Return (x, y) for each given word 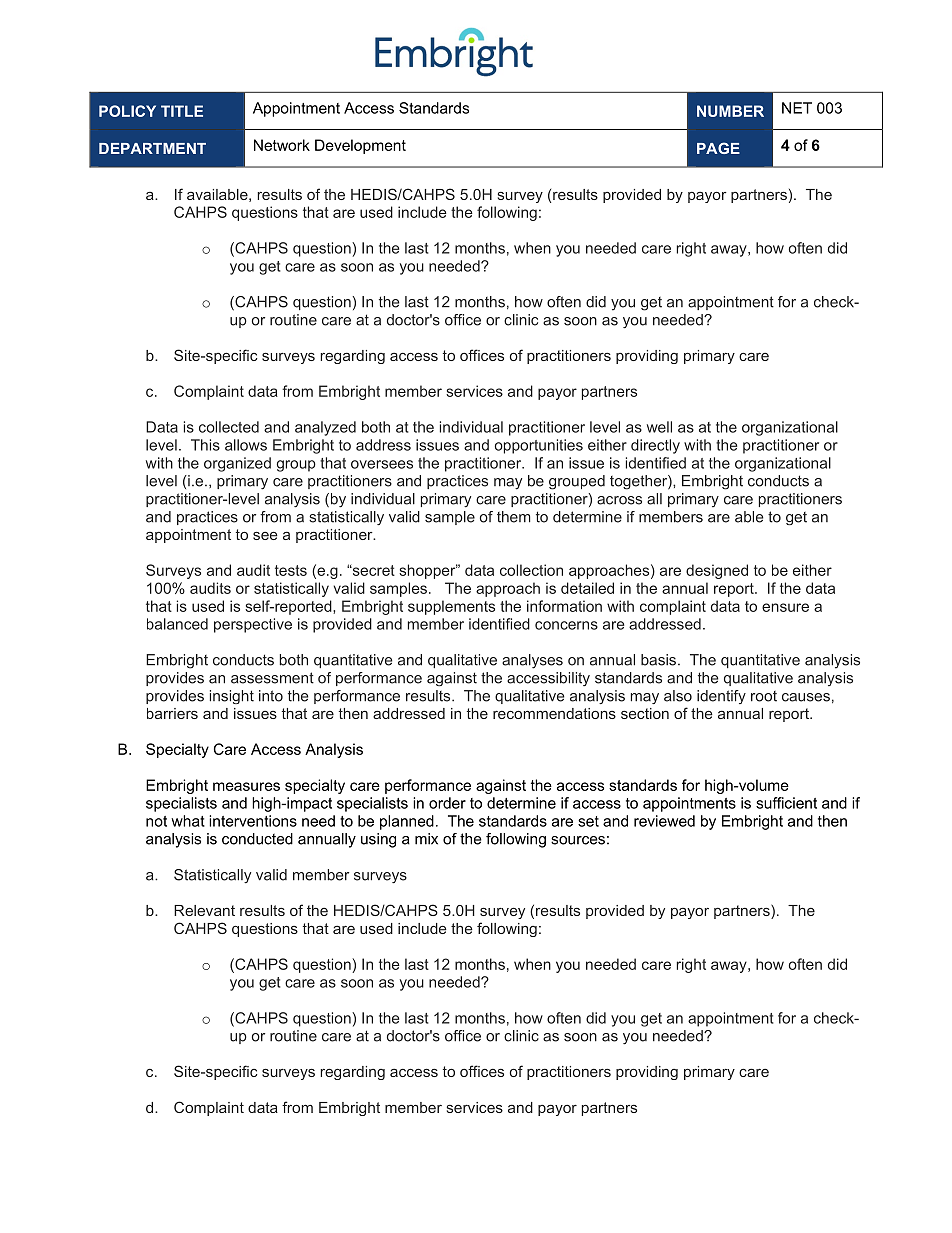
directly (655, 446)
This (205, 445)
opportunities (539, 446)
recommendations (554, 713)
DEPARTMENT (152, 148)
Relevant (204, 910)
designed (717, 571)
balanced (177, 624)
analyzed (325, 428)
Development (360, 146)
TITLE (182, 111)
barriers (172, 713)
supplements (451, 607)
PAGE (718, 148)
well (659, 427)
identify (721, 697)
